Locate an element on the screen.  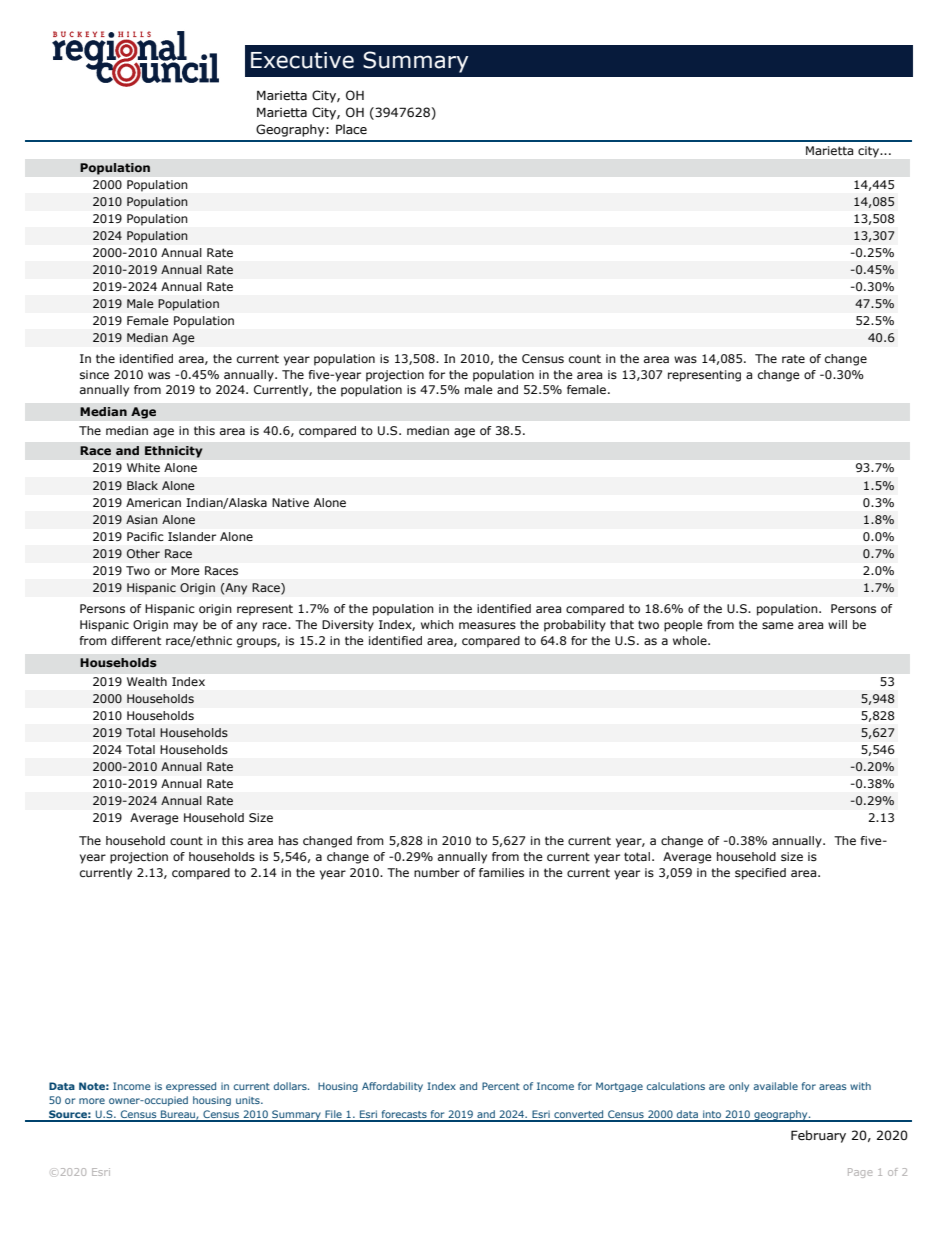
Executive is located at coordinates (302, 60).
